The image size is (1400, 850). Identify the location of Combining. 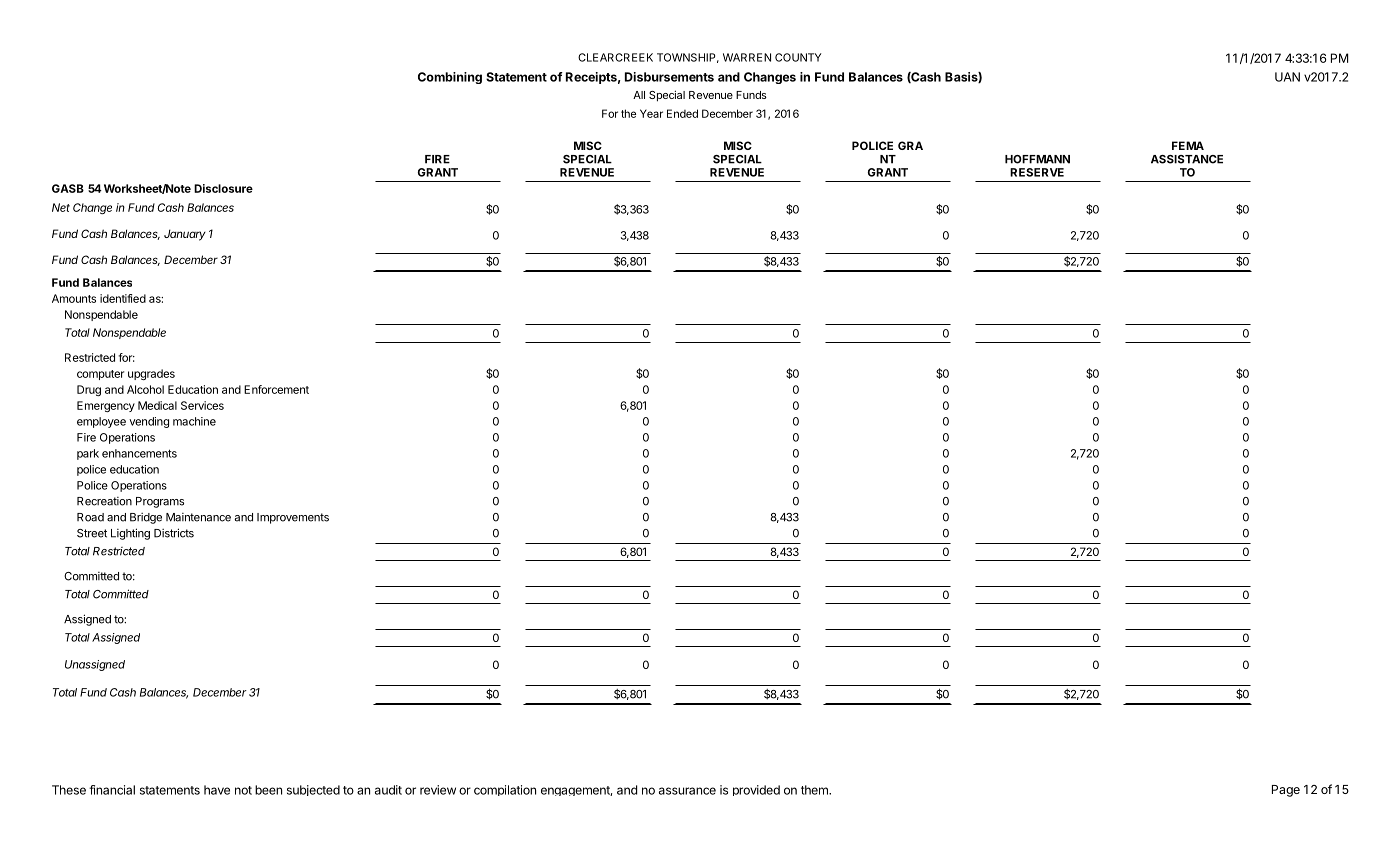
(450, 78).
